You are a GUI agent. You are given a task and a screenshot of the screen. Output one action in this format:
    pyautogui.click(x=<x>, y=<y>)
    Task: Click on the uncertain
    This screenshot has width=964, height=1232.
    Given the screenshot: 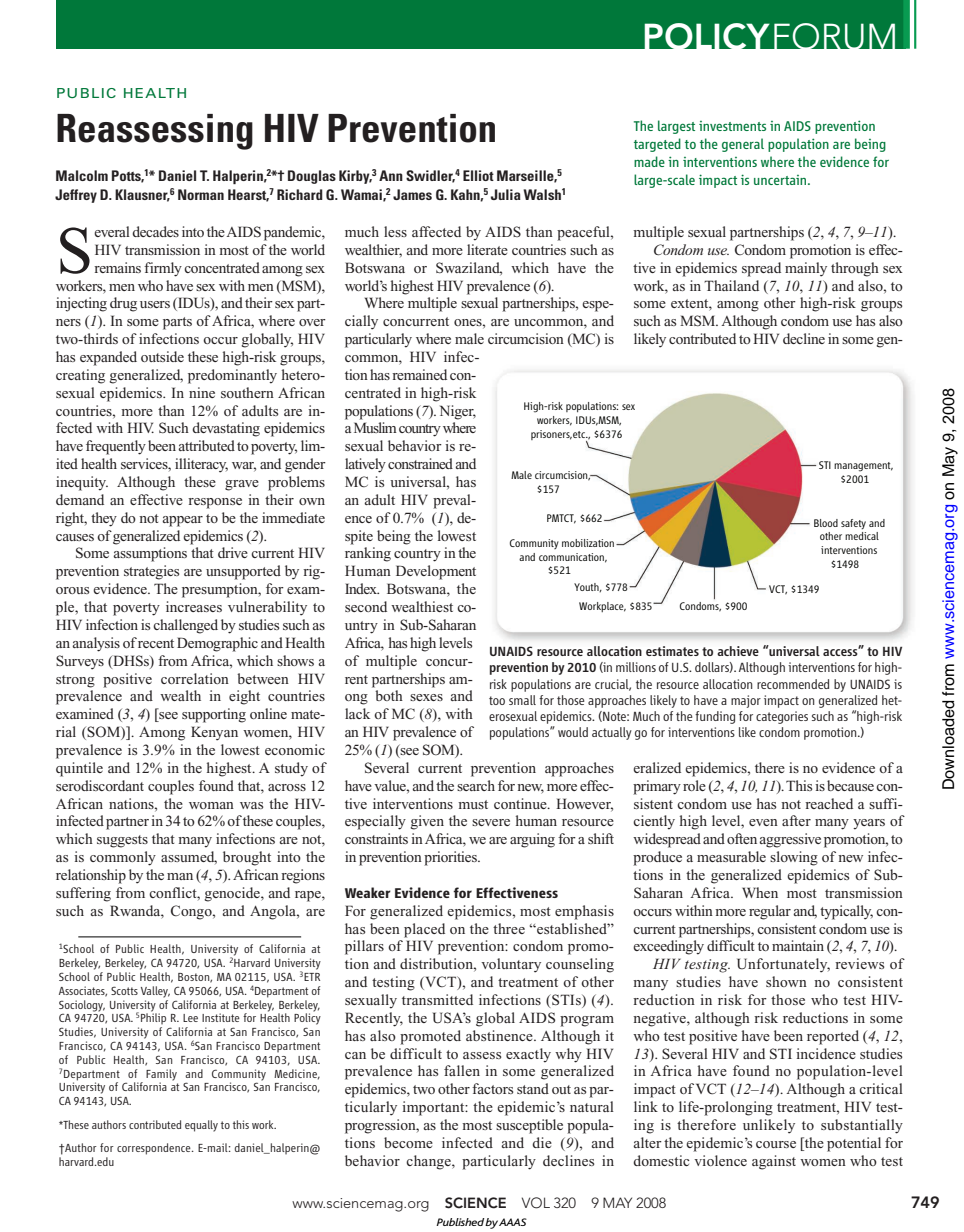 What is the action you would take?
    pyautogui.click(x=781, y=180)
